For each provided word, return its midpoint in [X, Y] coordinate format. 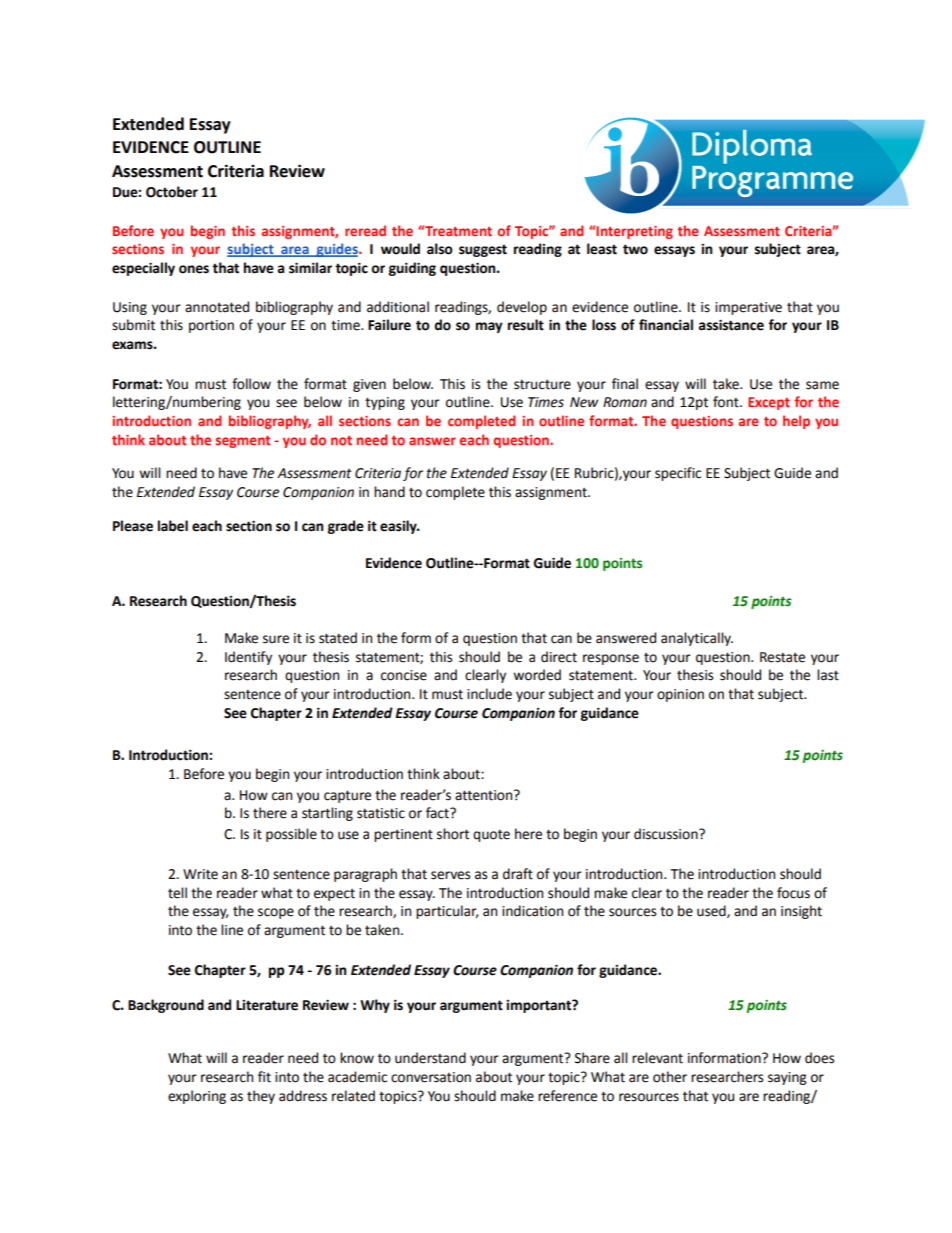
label [173, 526]
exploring [197, 1097]
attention [485, 795]
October [172, 192]
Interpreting [634, 232]
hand [389, 492]
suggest [483, 250]
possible [291, 835]
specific [678, 474]
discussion [667, 834]
